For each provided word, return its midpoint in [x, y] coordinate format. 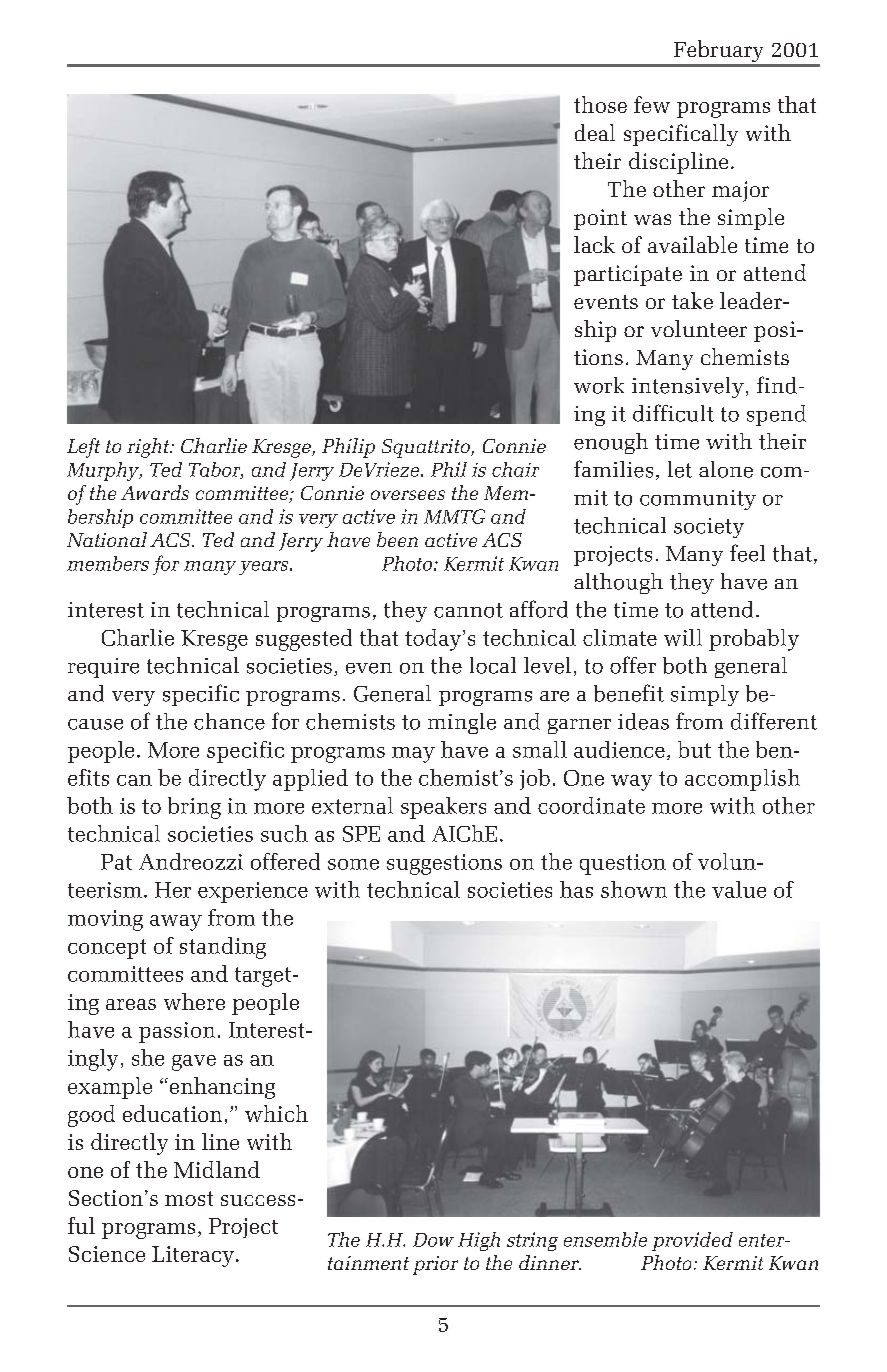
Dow [433, 1240]
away [176, 923]
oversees [408, 495]
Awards [155, 492]
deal [595, 132]
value [739, 889]
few [652, 104]
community [698, 500]
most [189, 1198]
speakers [443, 808]
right [149, 448]
